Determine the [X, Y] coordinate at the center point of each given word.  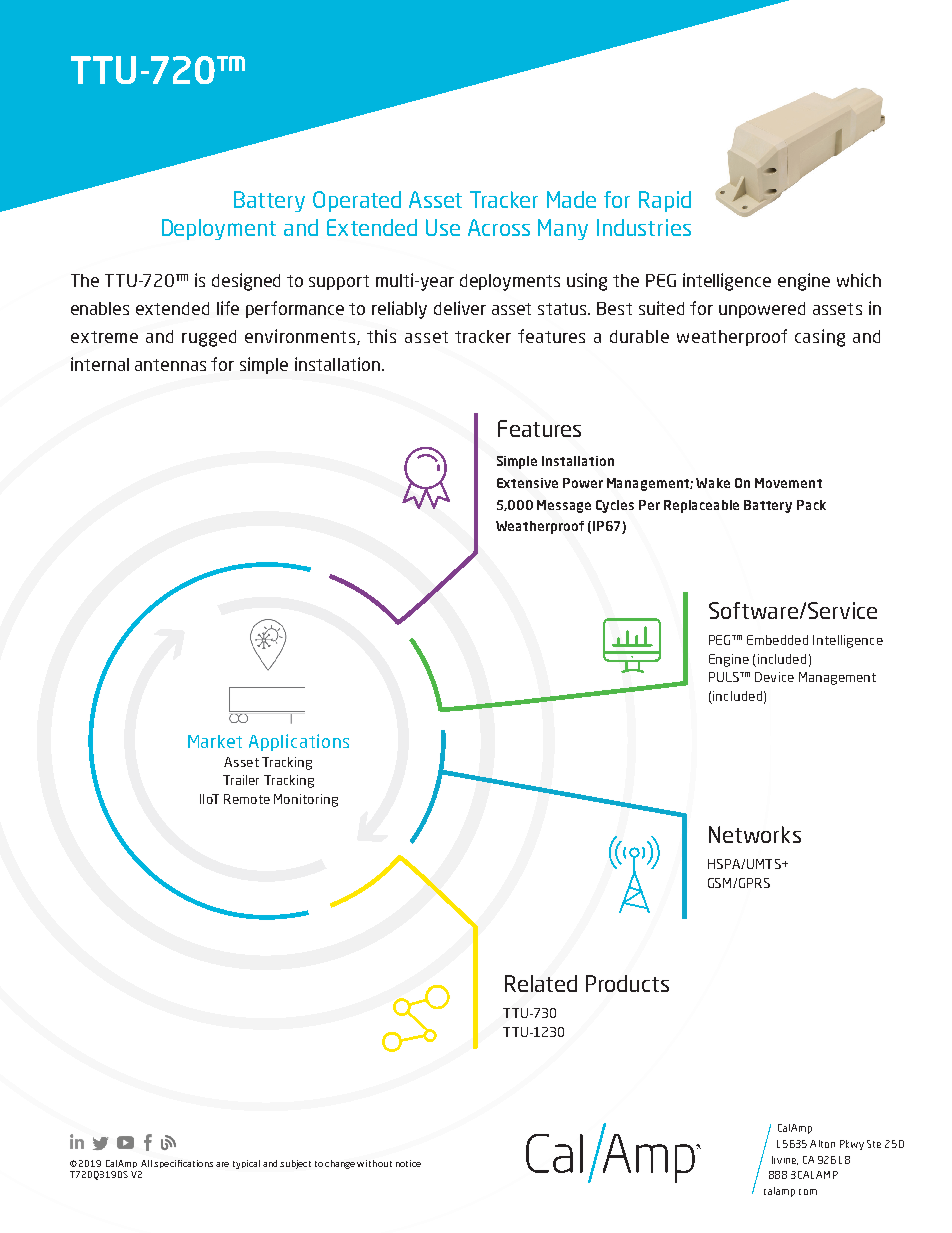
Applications [299, 742]
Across [499, 227]
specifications [183, 1164]
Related [541, 983]
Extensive [527, 483]
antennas [170, 365]
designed [246, 282]
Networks [755, 834]
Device [774, 677]
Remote [247, 799]
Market [215, 741]
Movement [788, 483]
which [859, 280]
